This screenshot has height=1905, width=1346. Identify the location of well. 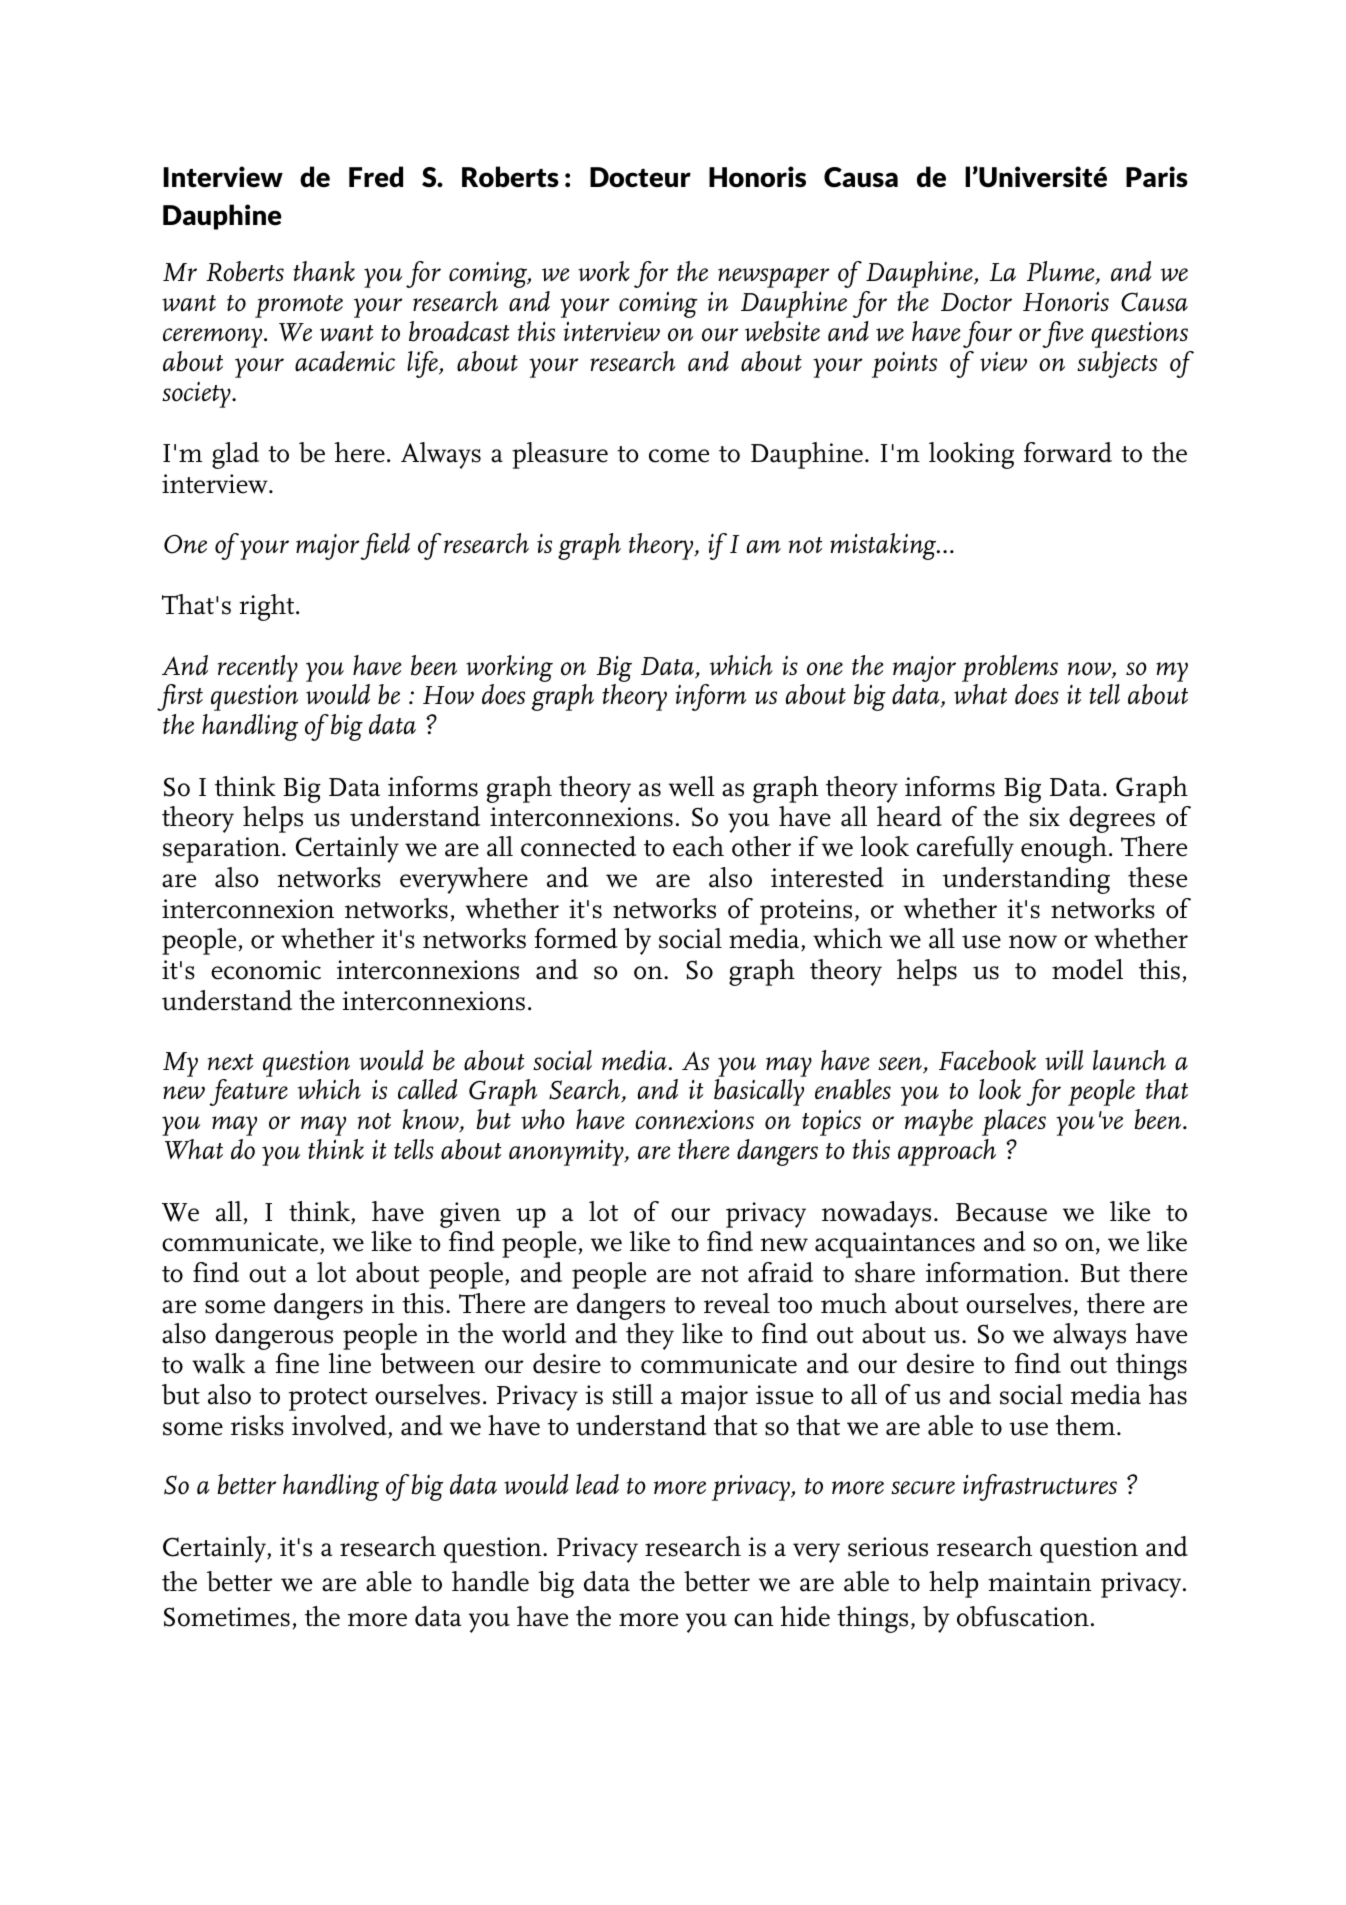
(691, 786).
